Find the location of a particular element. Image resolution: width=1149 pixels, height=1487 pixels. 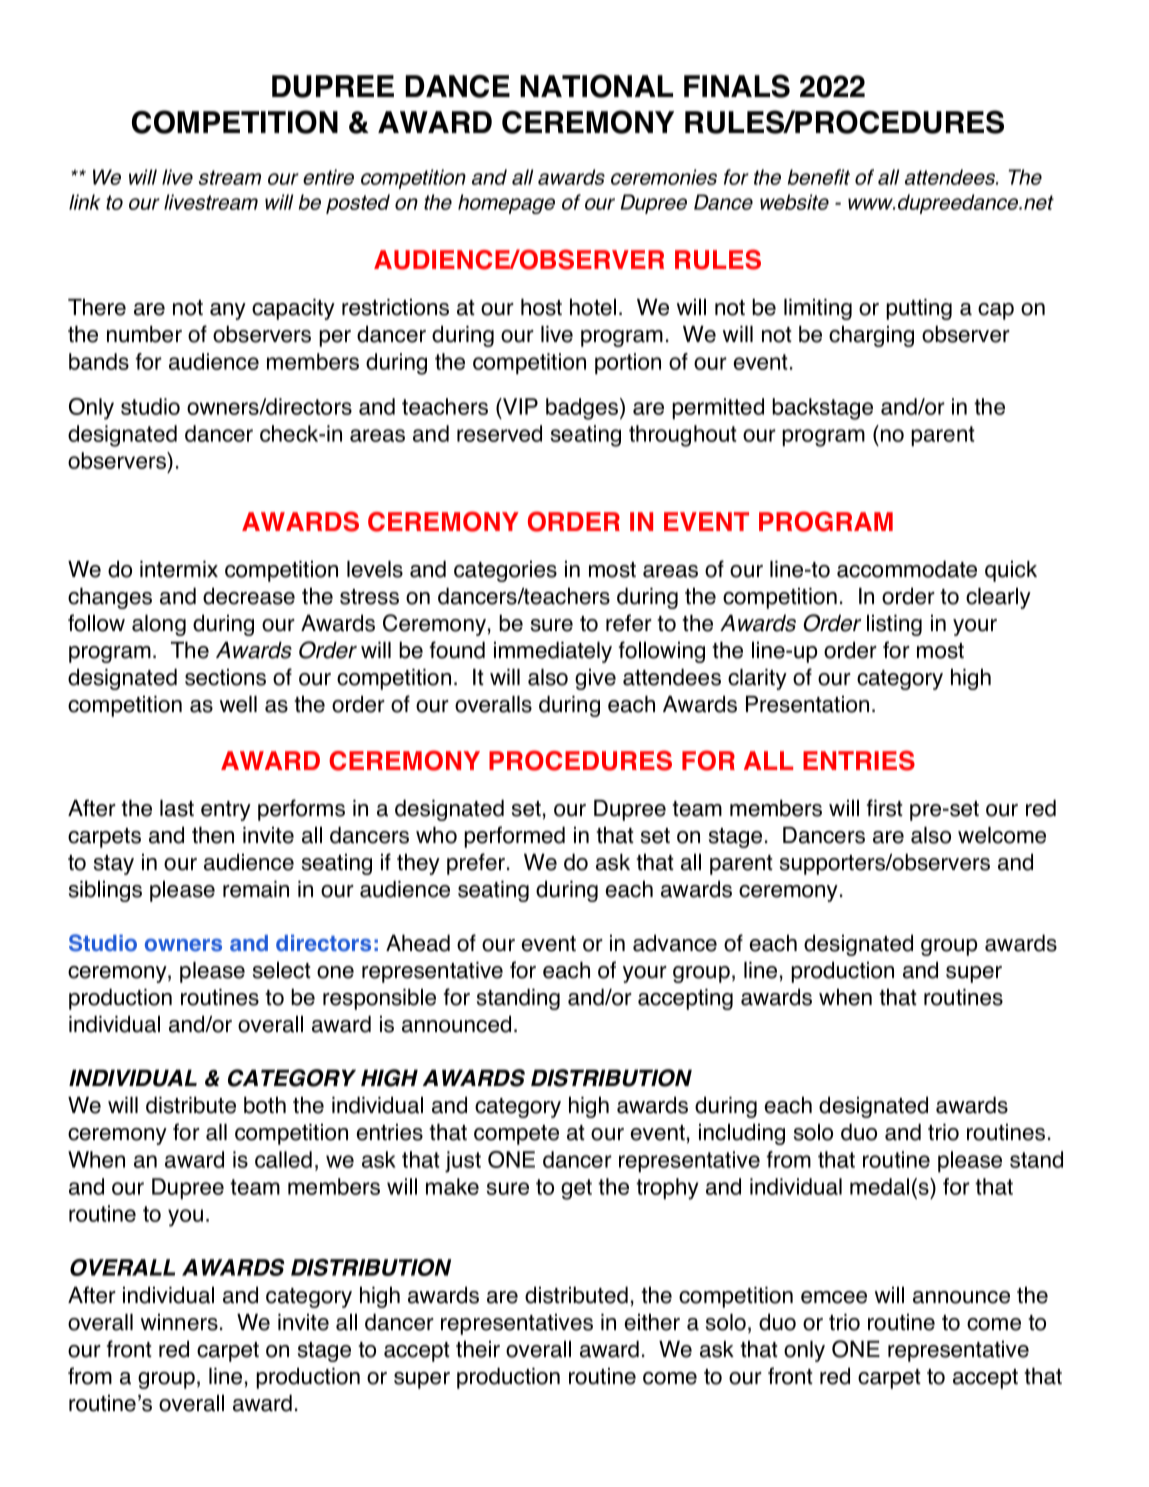

NATIONAL is located at coordinates (596, 86).
